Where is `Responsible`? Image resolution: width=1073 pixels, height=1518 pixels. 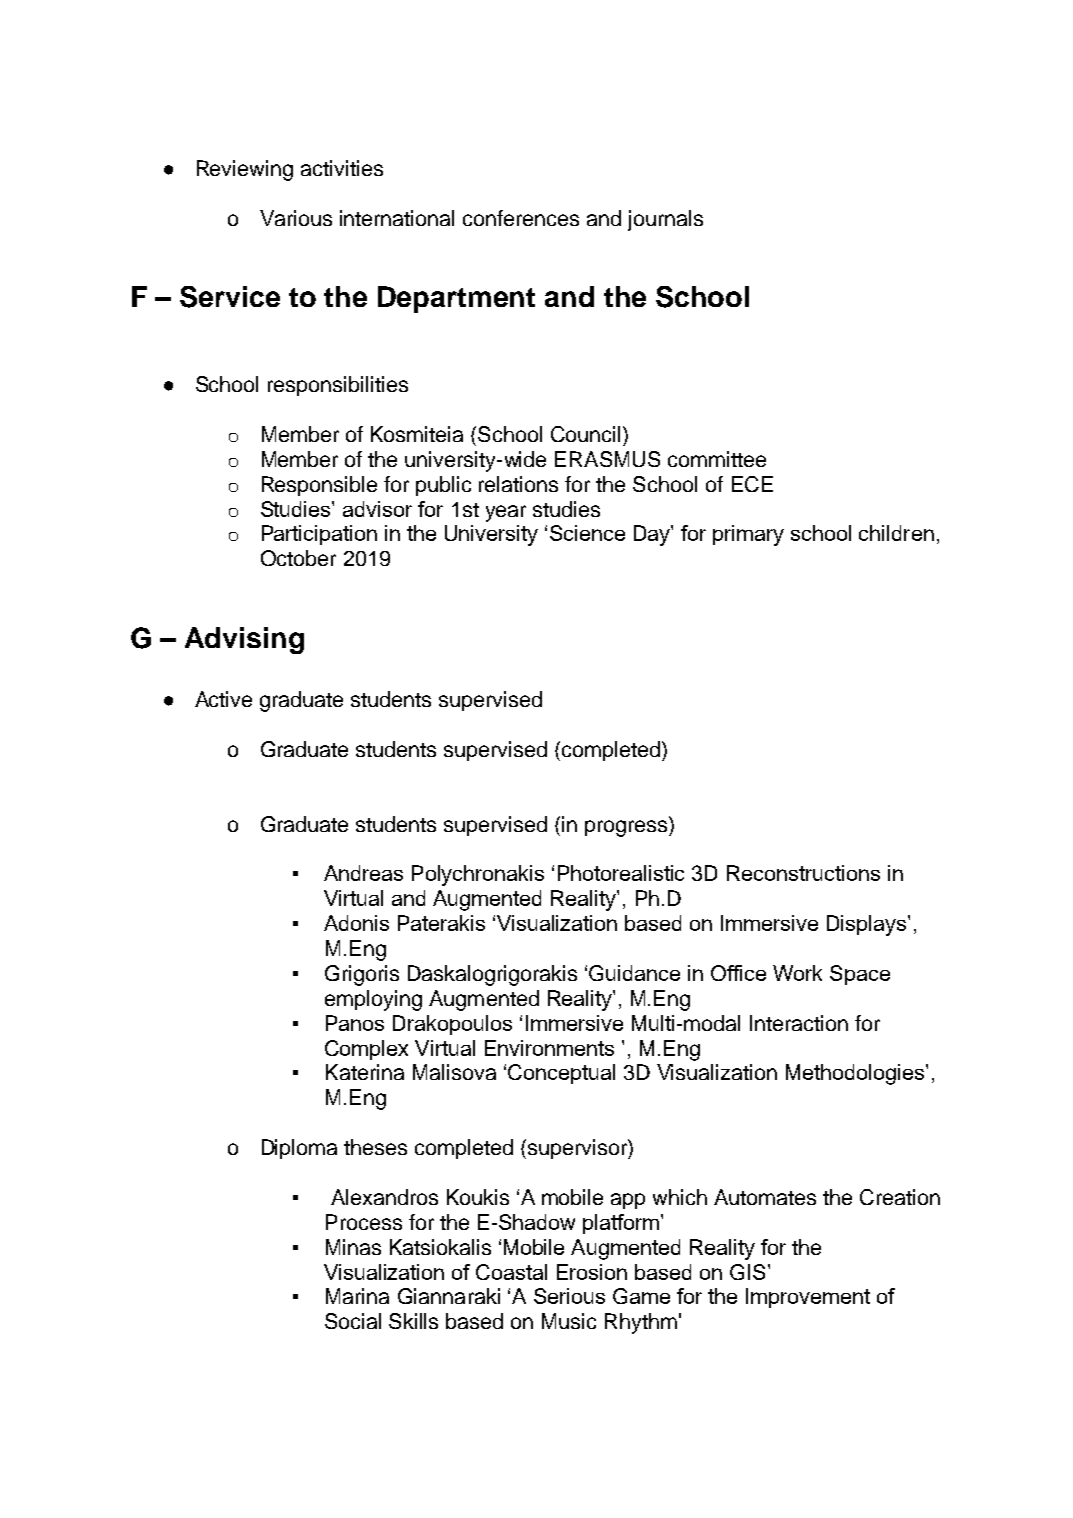
Responsible is located at coordinates (319, 486).
